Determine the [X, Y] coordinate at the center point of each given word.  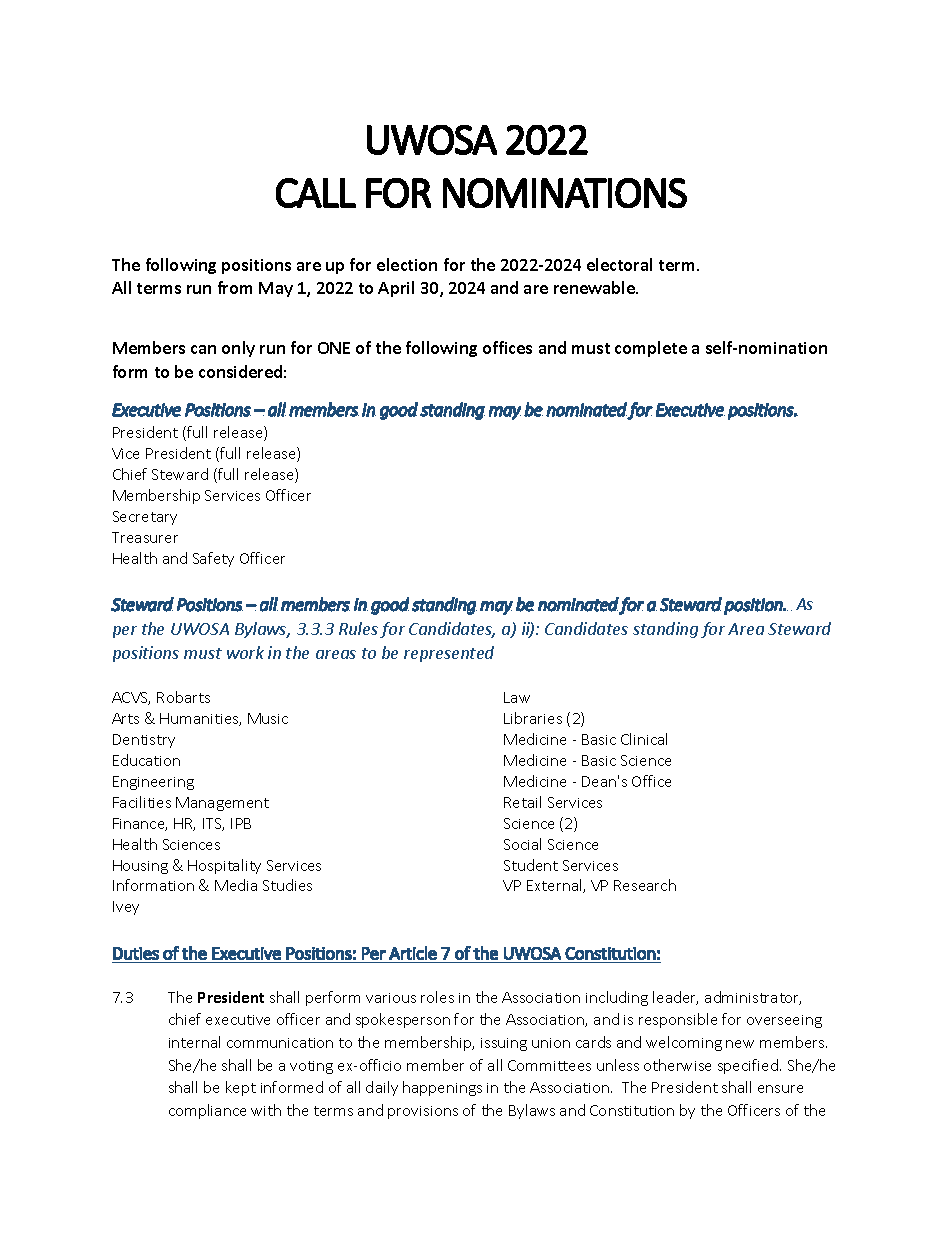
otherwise [677, 1065]
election [407, 264]
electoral [619, 264]
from [235, 287]
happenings [442, 1088]
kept [241, 1088]
